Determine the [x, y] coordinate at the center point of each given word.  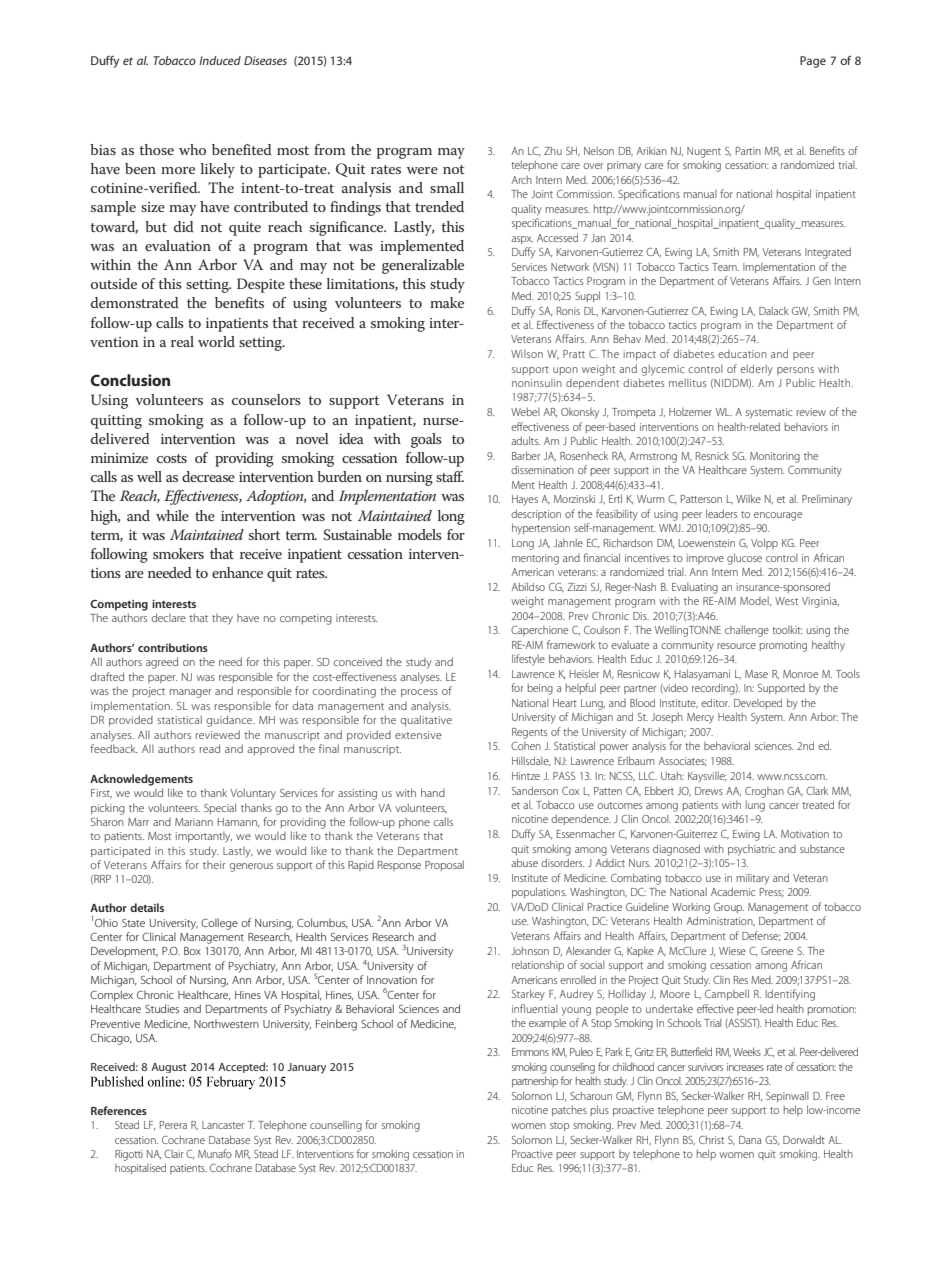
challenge [747, 631]
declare [168, 617]
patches [569, 1110]
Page [813, 62]
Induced [220, 60]
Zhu [553, 150]
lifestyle [528, 660]
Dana [750, 1140]
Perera [173, 1125]
